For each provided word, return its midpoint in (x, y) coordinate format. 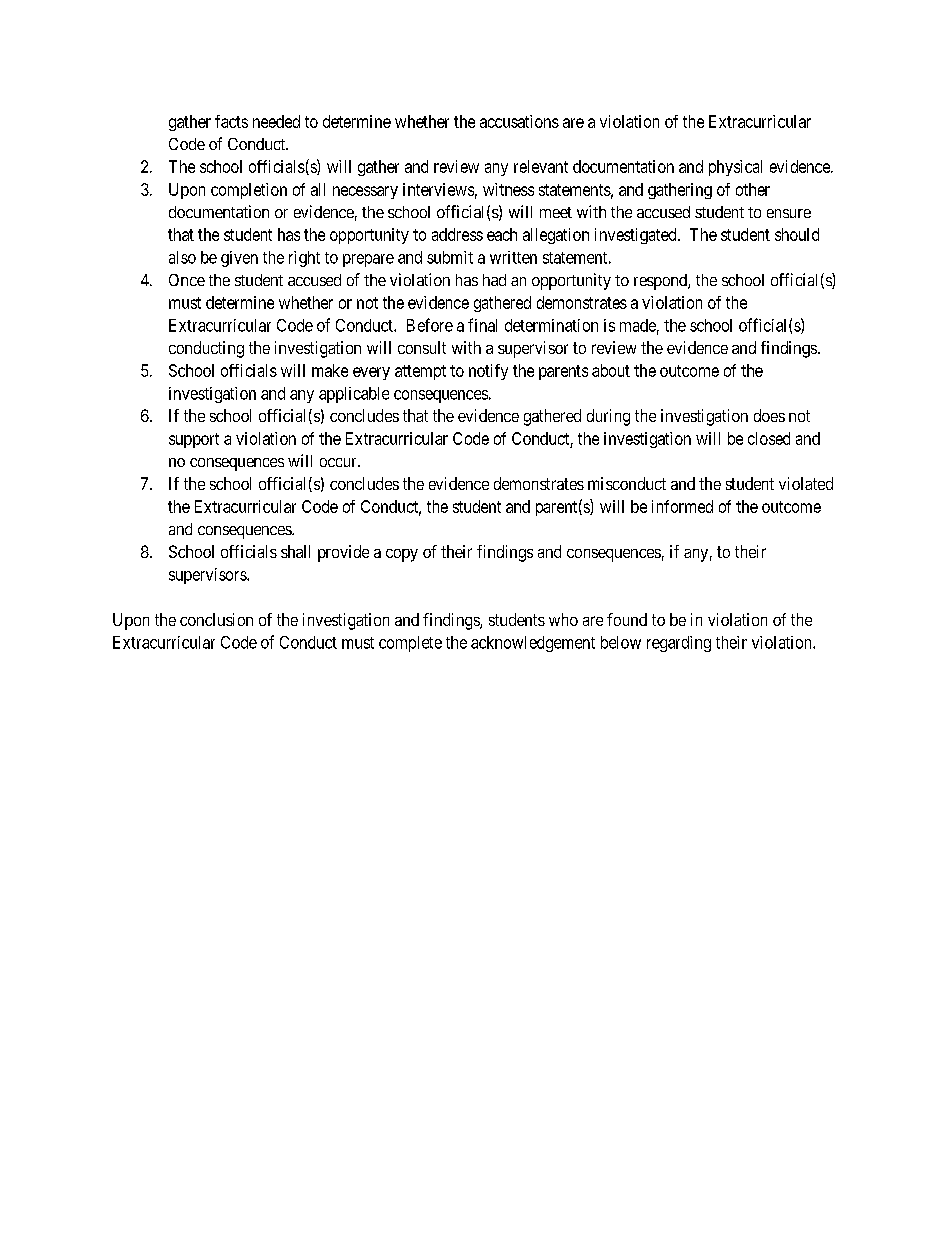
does (769, 415)
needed (276, 121)
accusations (519, 121)
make (330, 370)
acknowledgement (533, 644)
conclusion (216, 619)
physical (735, 168)
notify (488, 372)
